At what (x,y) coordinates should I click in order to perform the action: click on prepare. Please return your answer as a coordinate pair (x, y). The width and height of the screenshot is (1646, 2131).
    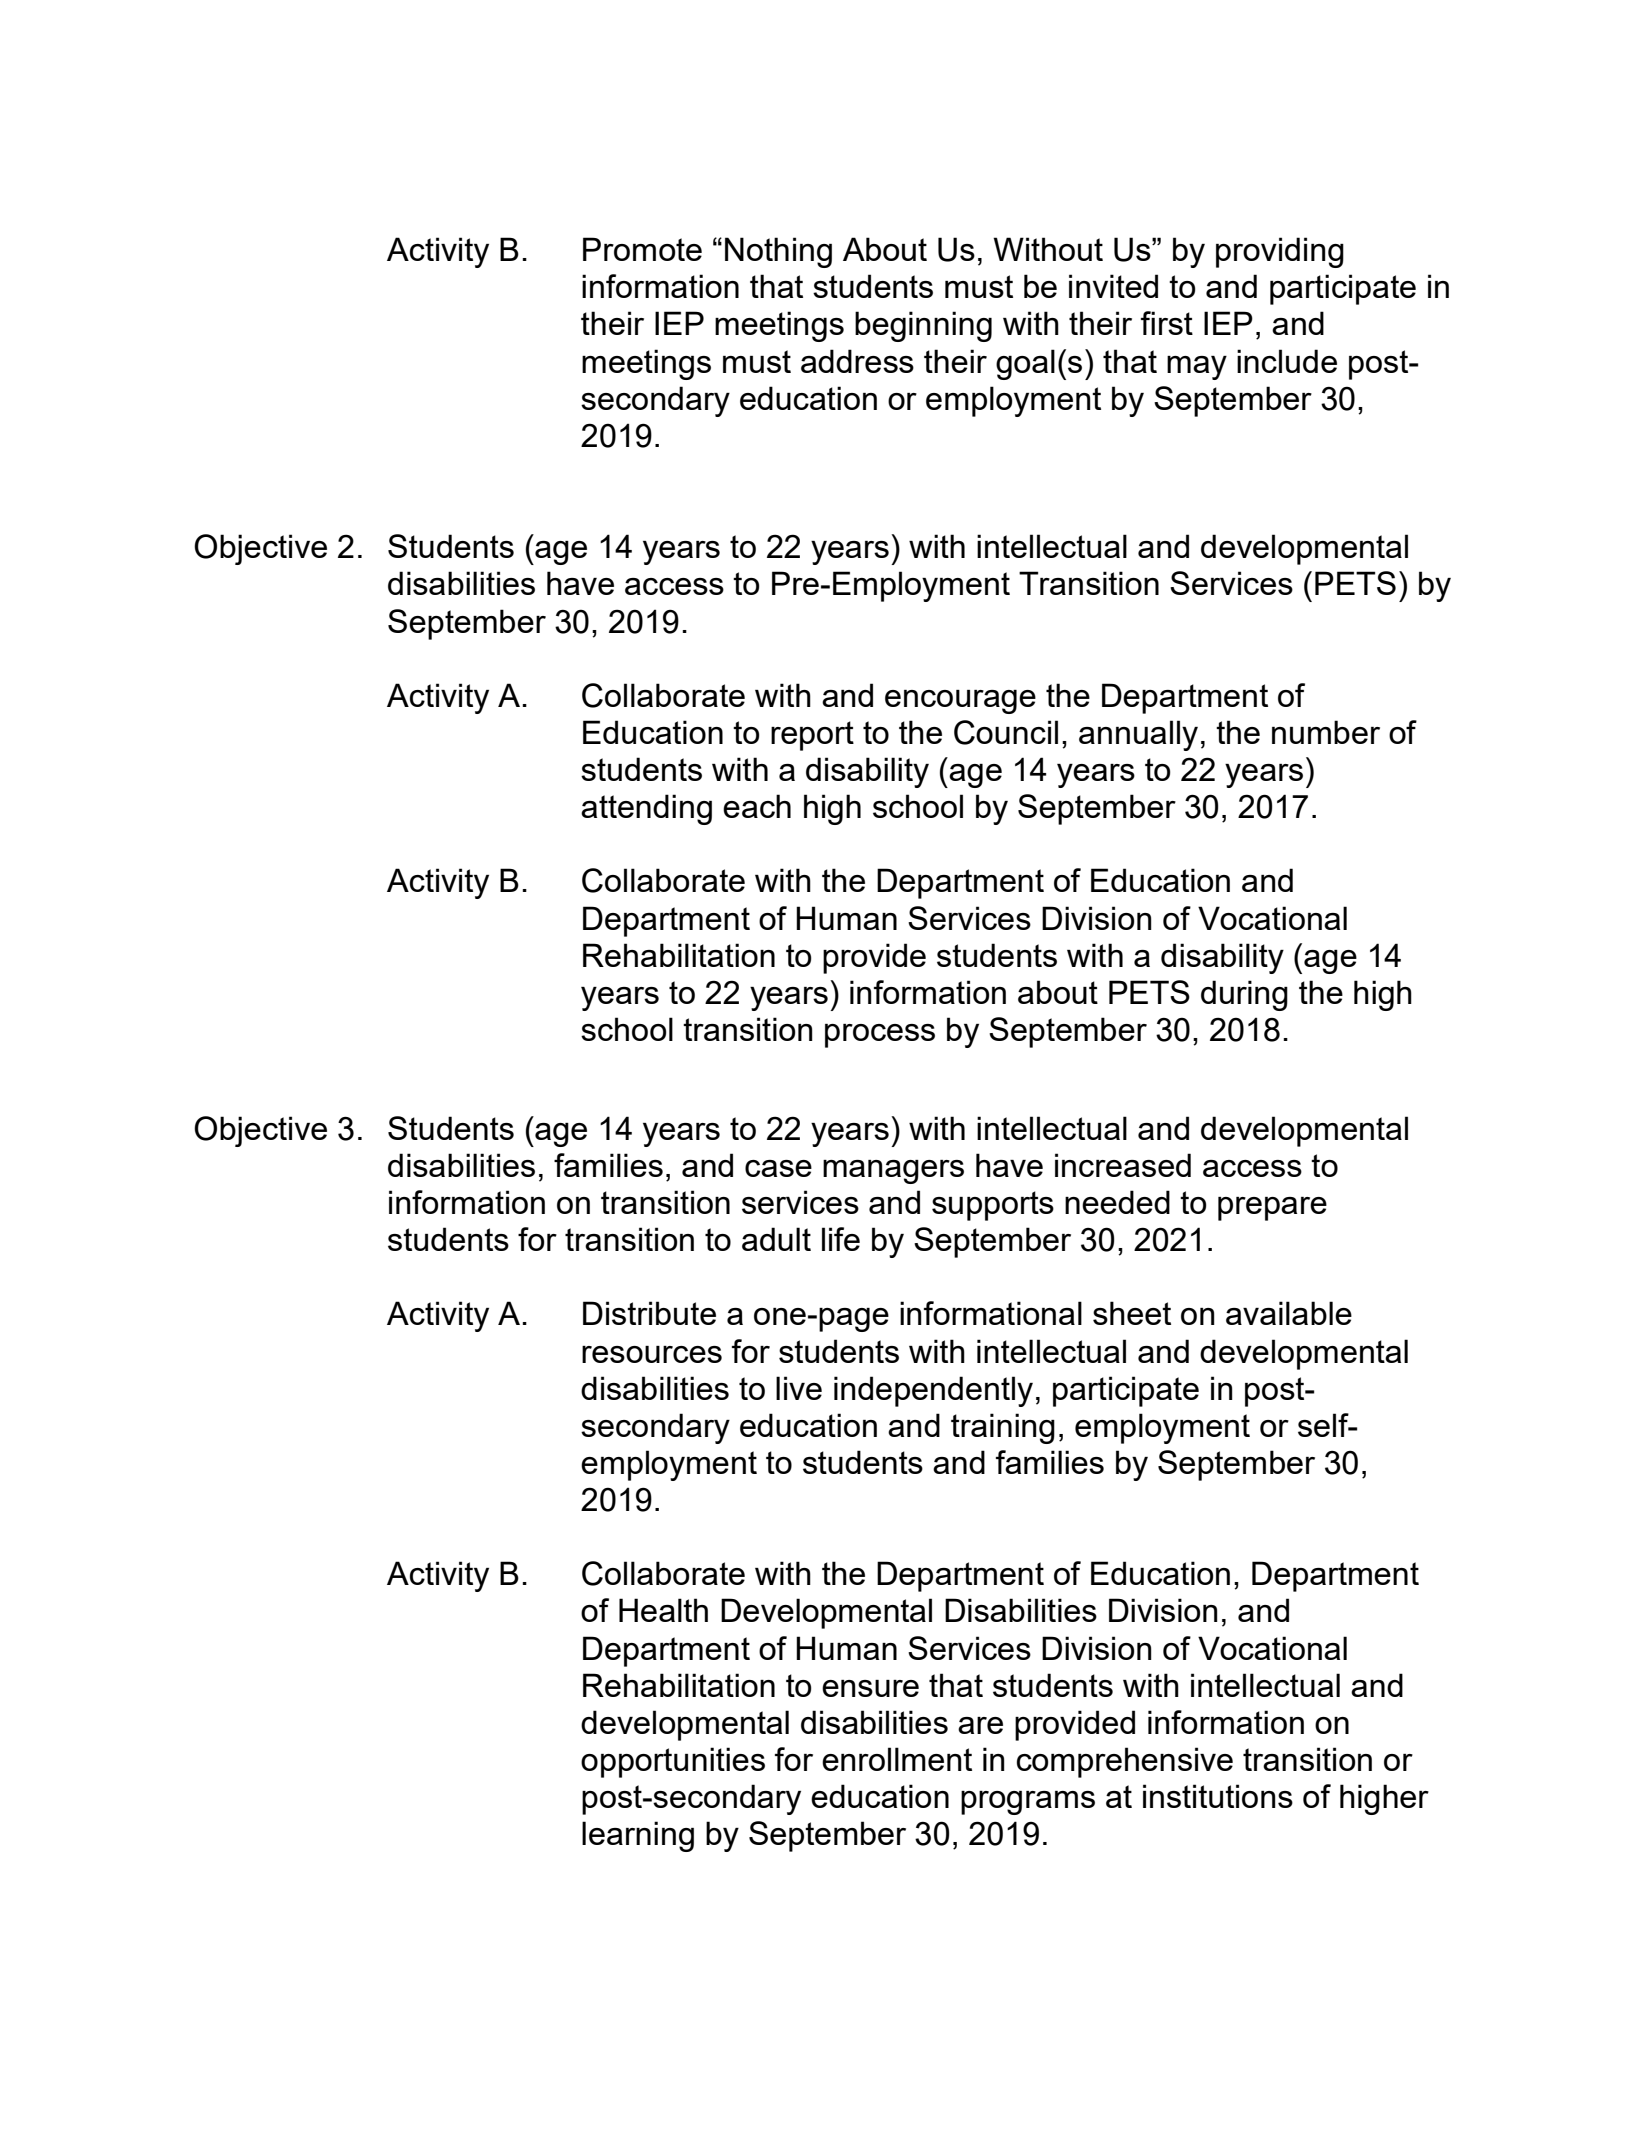
    Looking at the image, I should click on (1272, 1209).
